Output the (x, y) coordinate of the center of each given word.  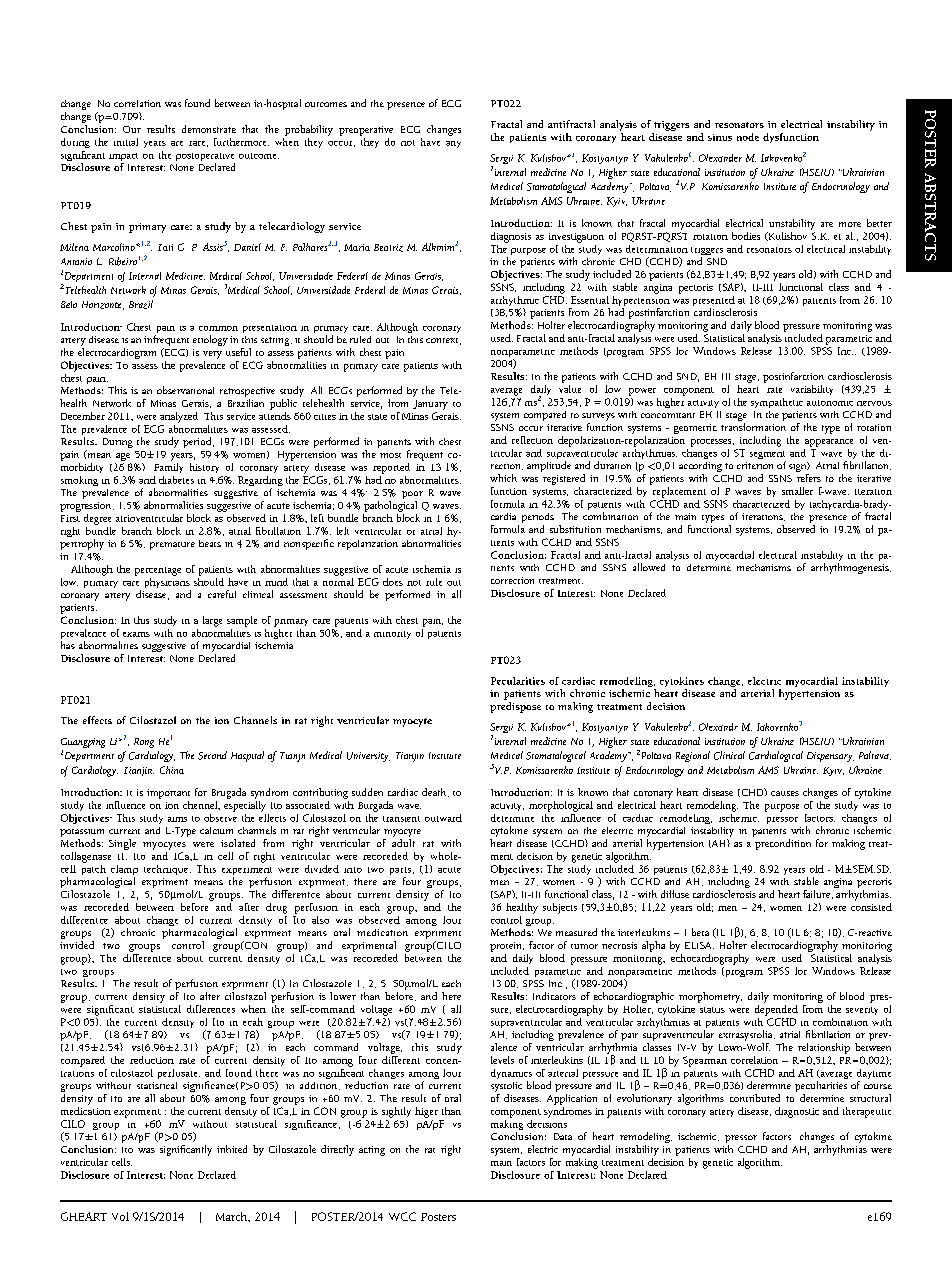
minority (392, 635)
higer (426, 1112)
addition (320, 1086)
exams (136, 634)
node (748, 137)
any (453, 144)
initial (126, 142)
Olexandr (718, 727)
